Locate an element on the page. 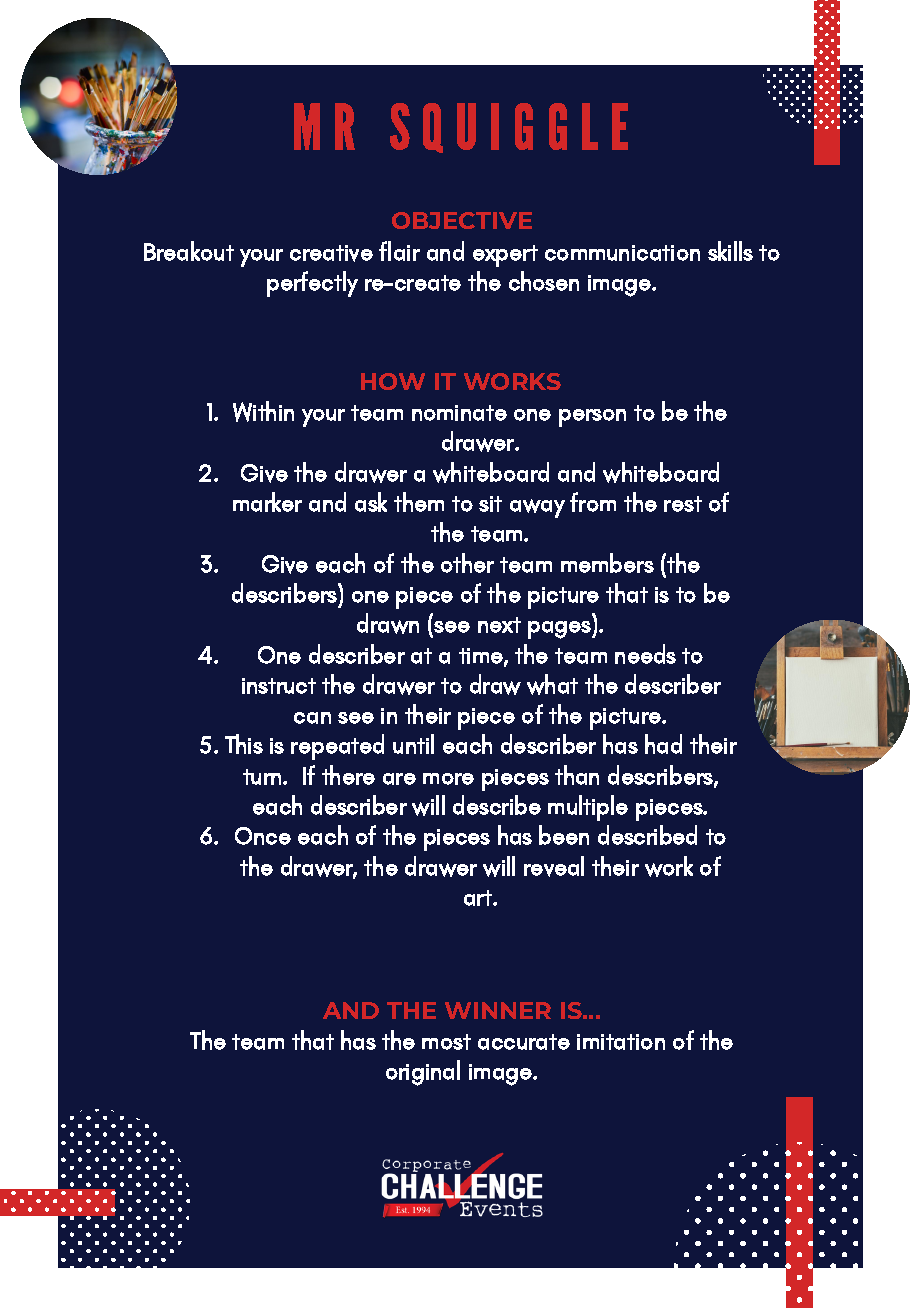  next is located at coordinates (499, 625).
